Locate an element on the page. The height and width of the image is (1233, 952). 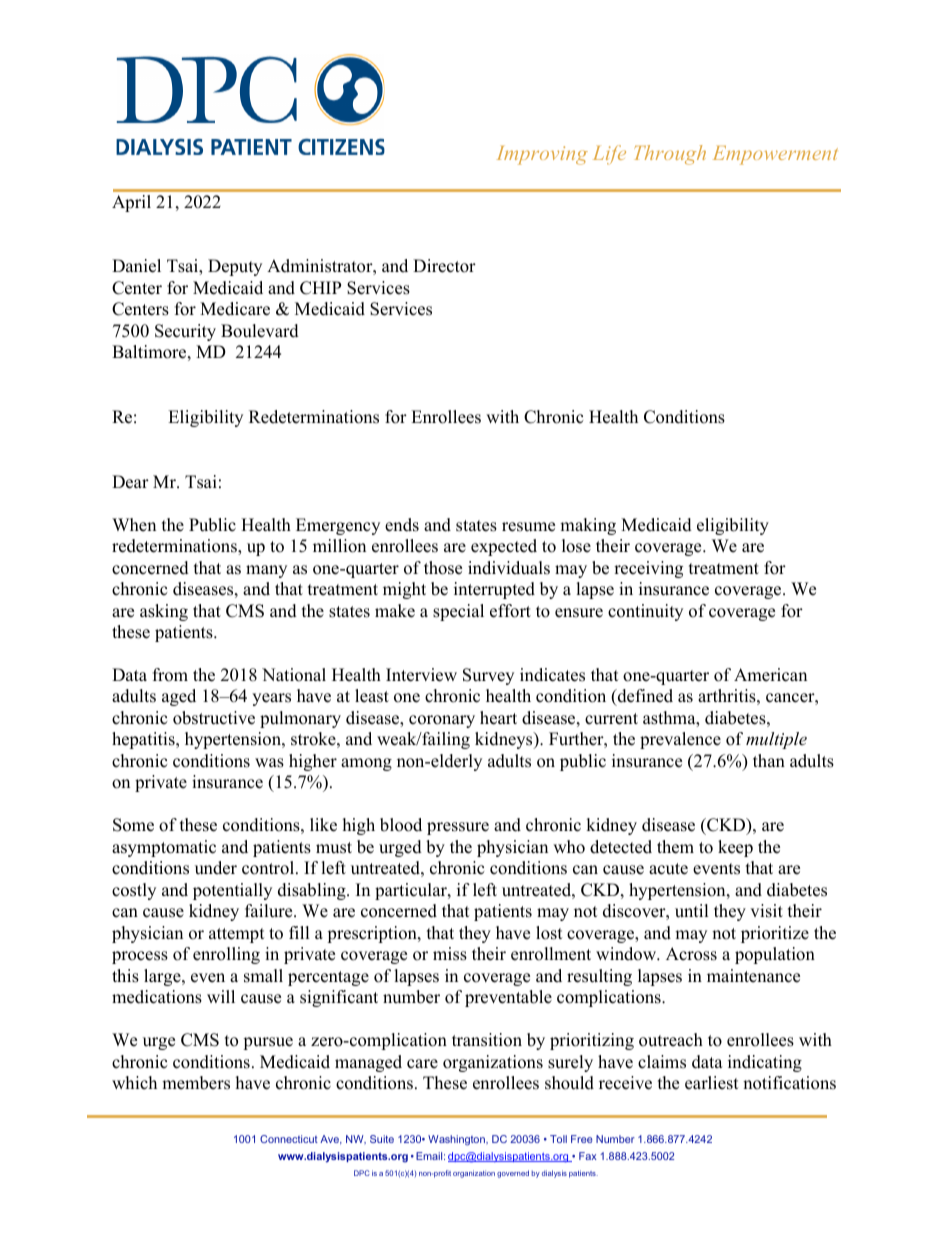
Improving is located at coordinates (542, 155).
